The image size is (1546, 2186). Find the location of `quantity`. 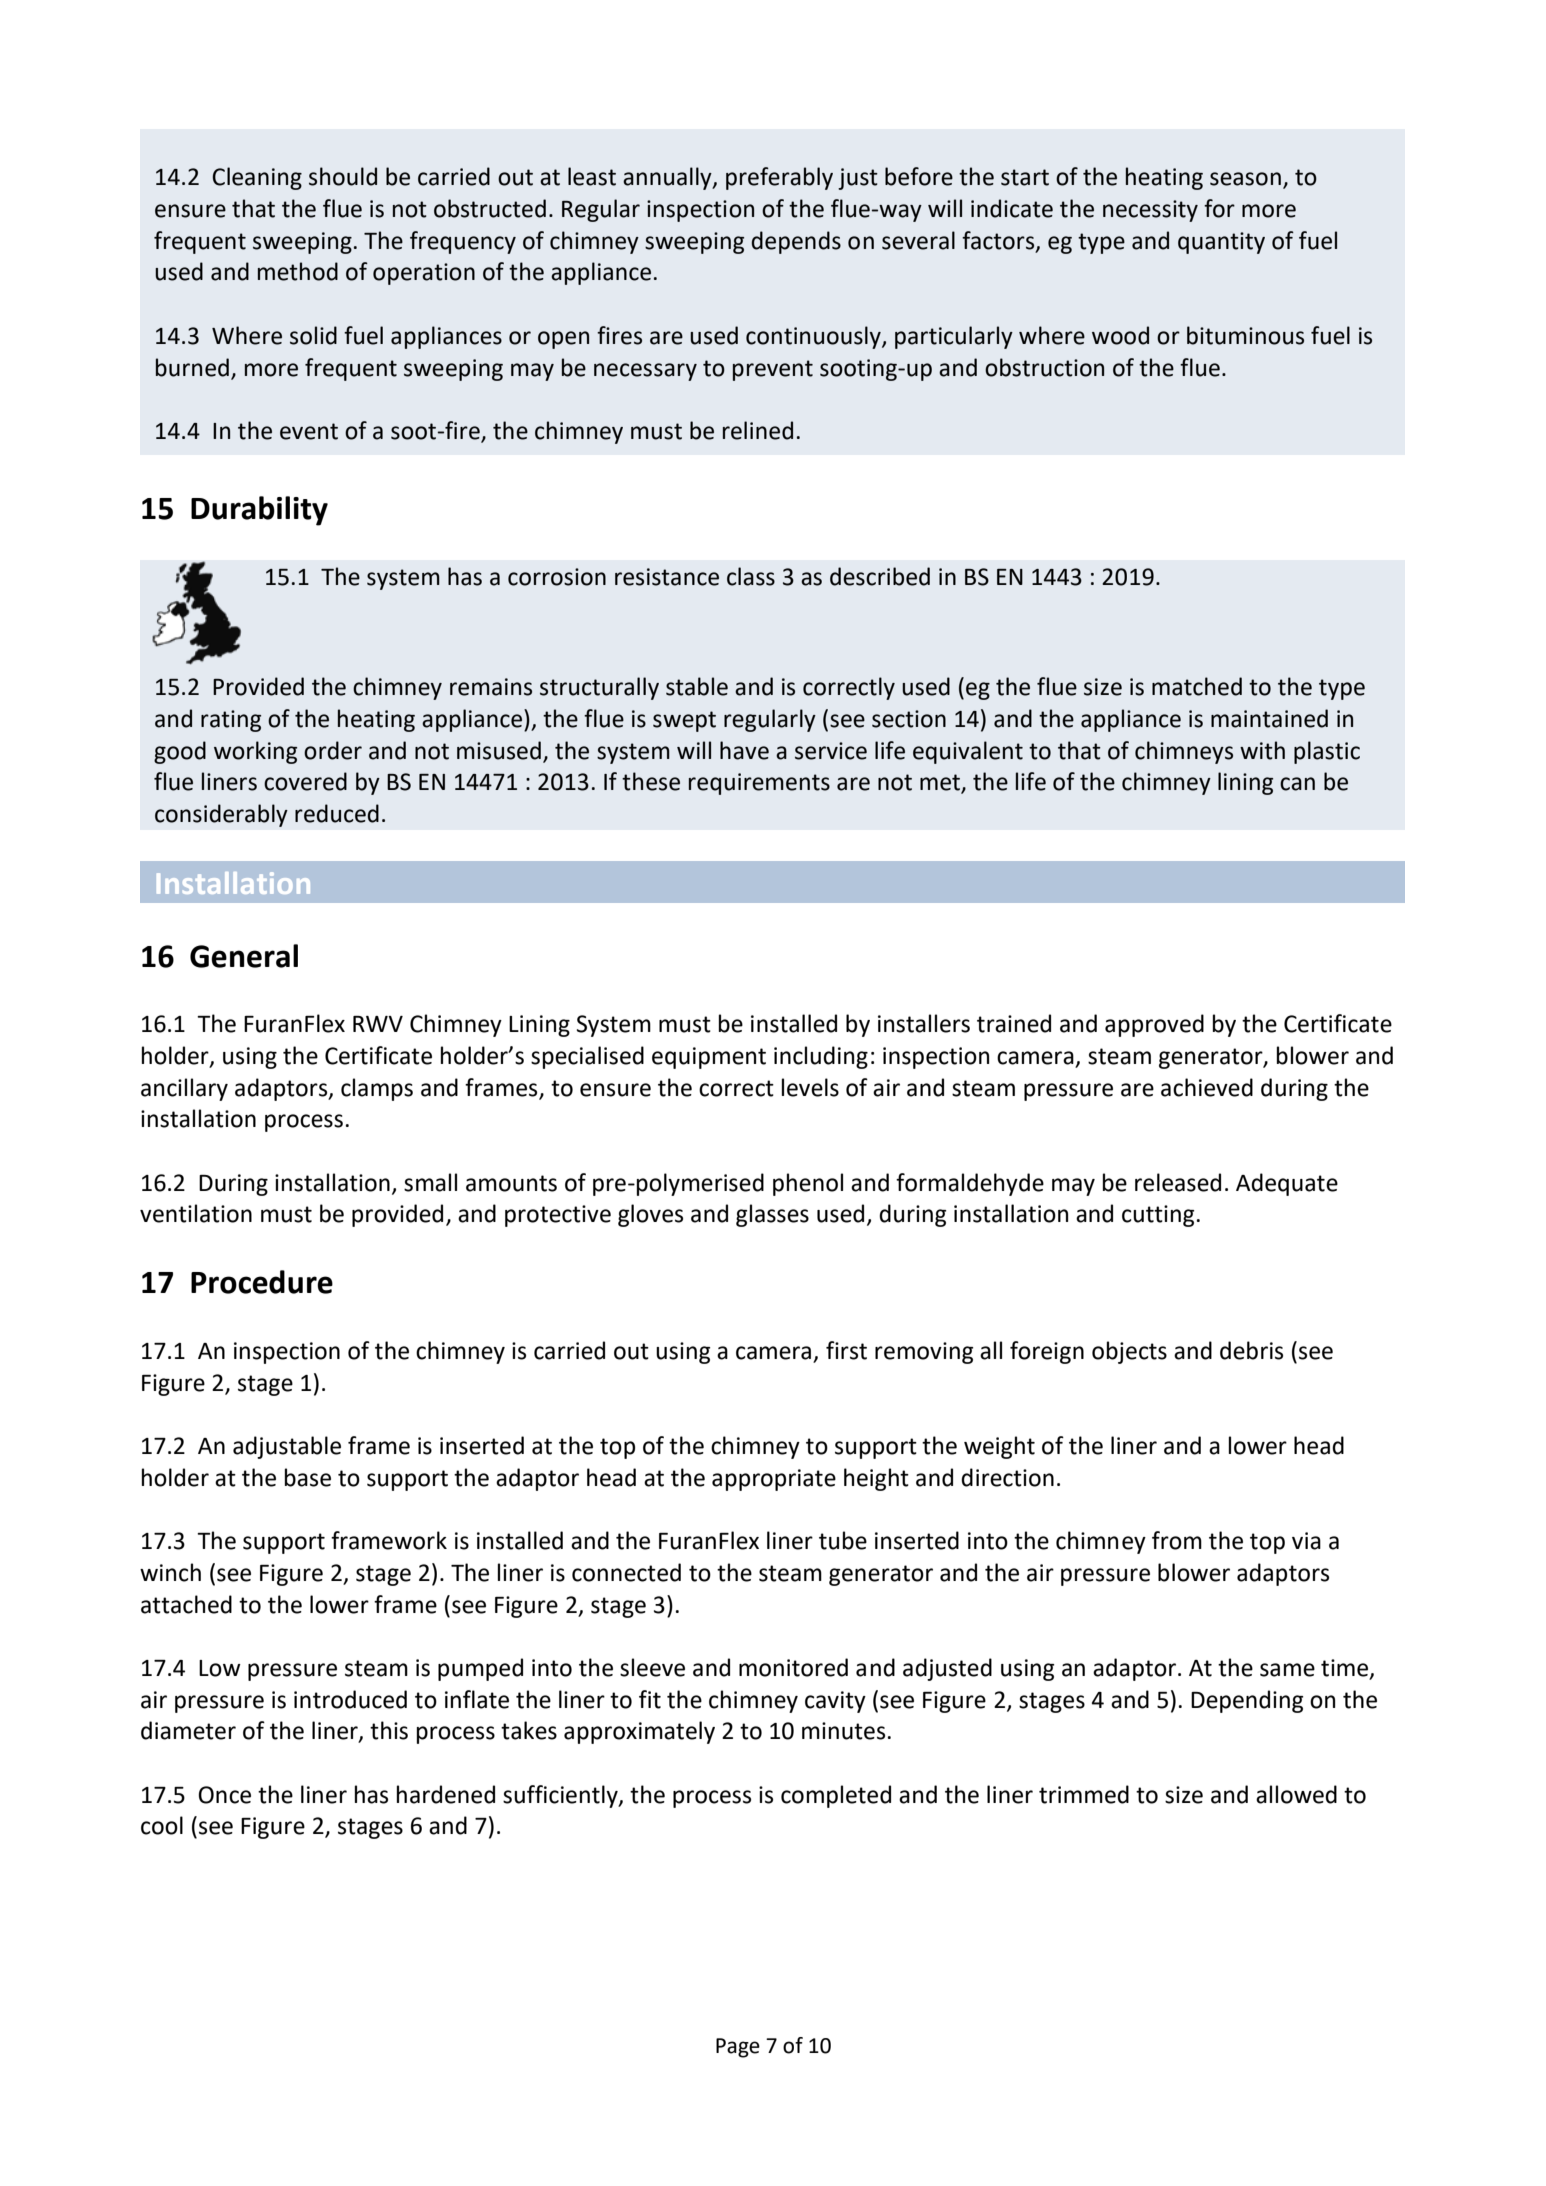

quantity is located at coordinates (1221, 243).
